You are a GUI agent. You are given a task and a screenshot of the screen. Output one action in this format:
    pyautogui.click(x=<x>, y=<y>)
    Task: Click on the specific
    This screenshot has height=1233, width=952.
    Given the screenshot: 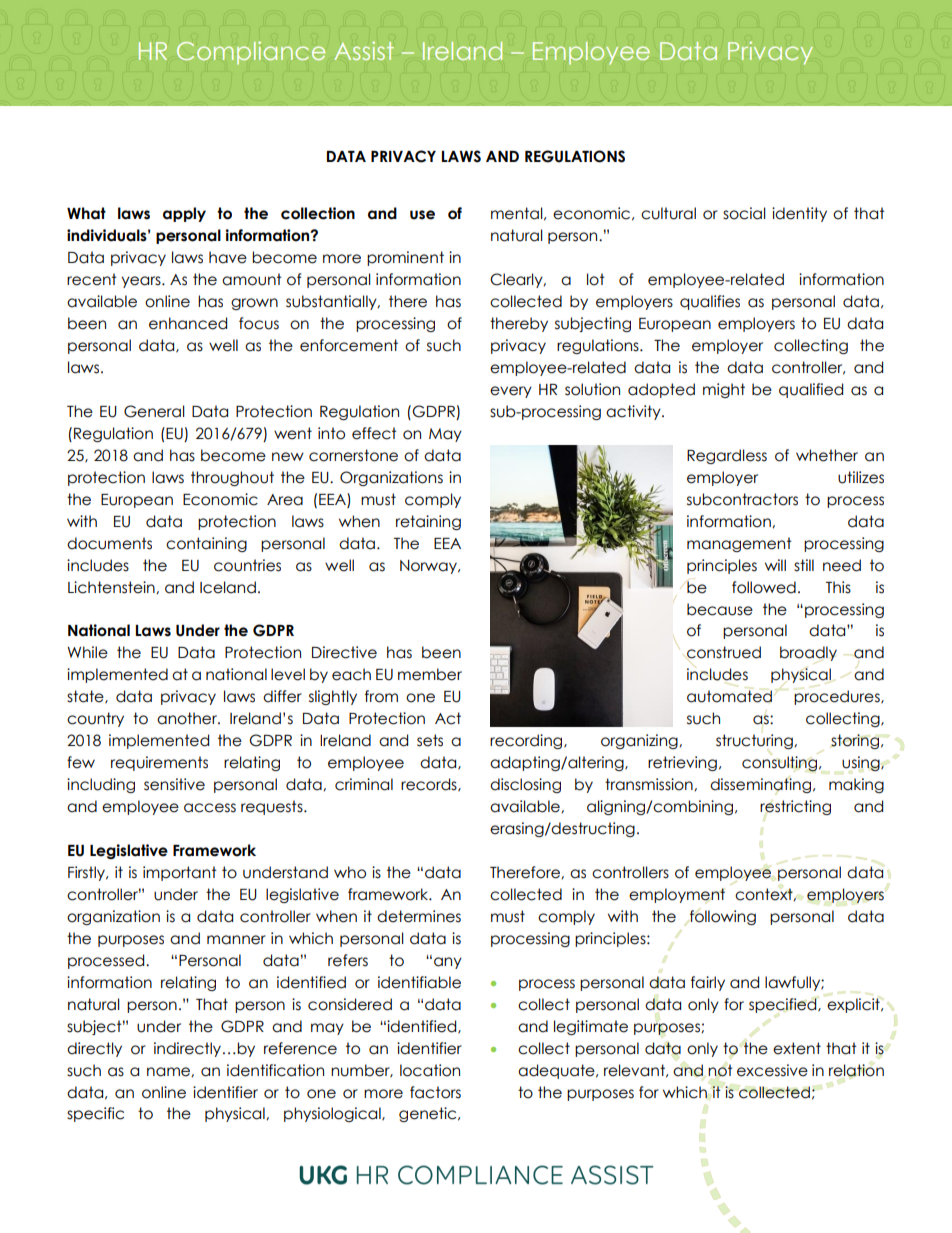 What is the action you would take?
    pyautogui.click(x=95, y=1114)
